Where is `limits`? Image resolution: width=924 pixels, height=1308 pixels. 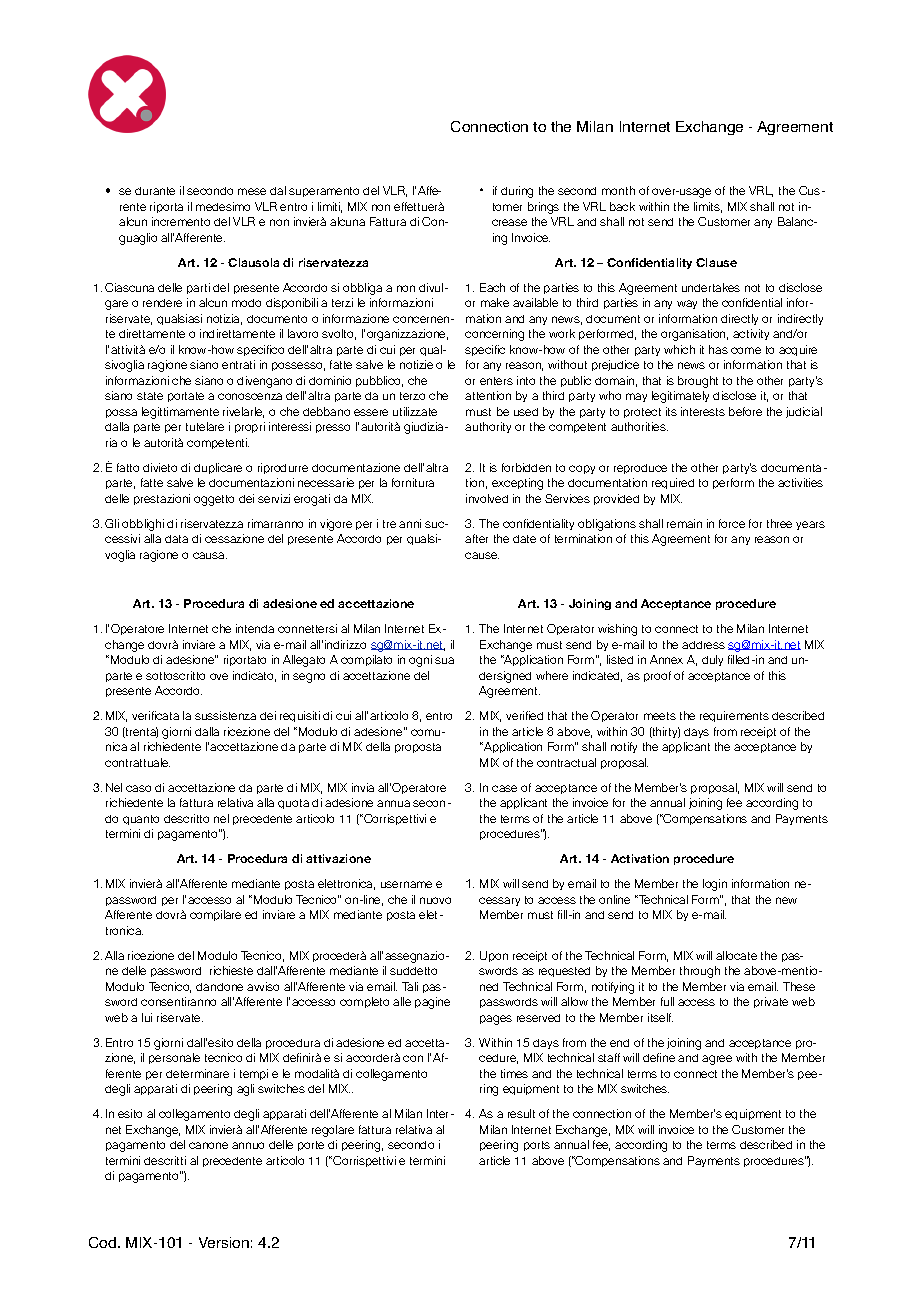 limits is located at coordinates (708, 207).
